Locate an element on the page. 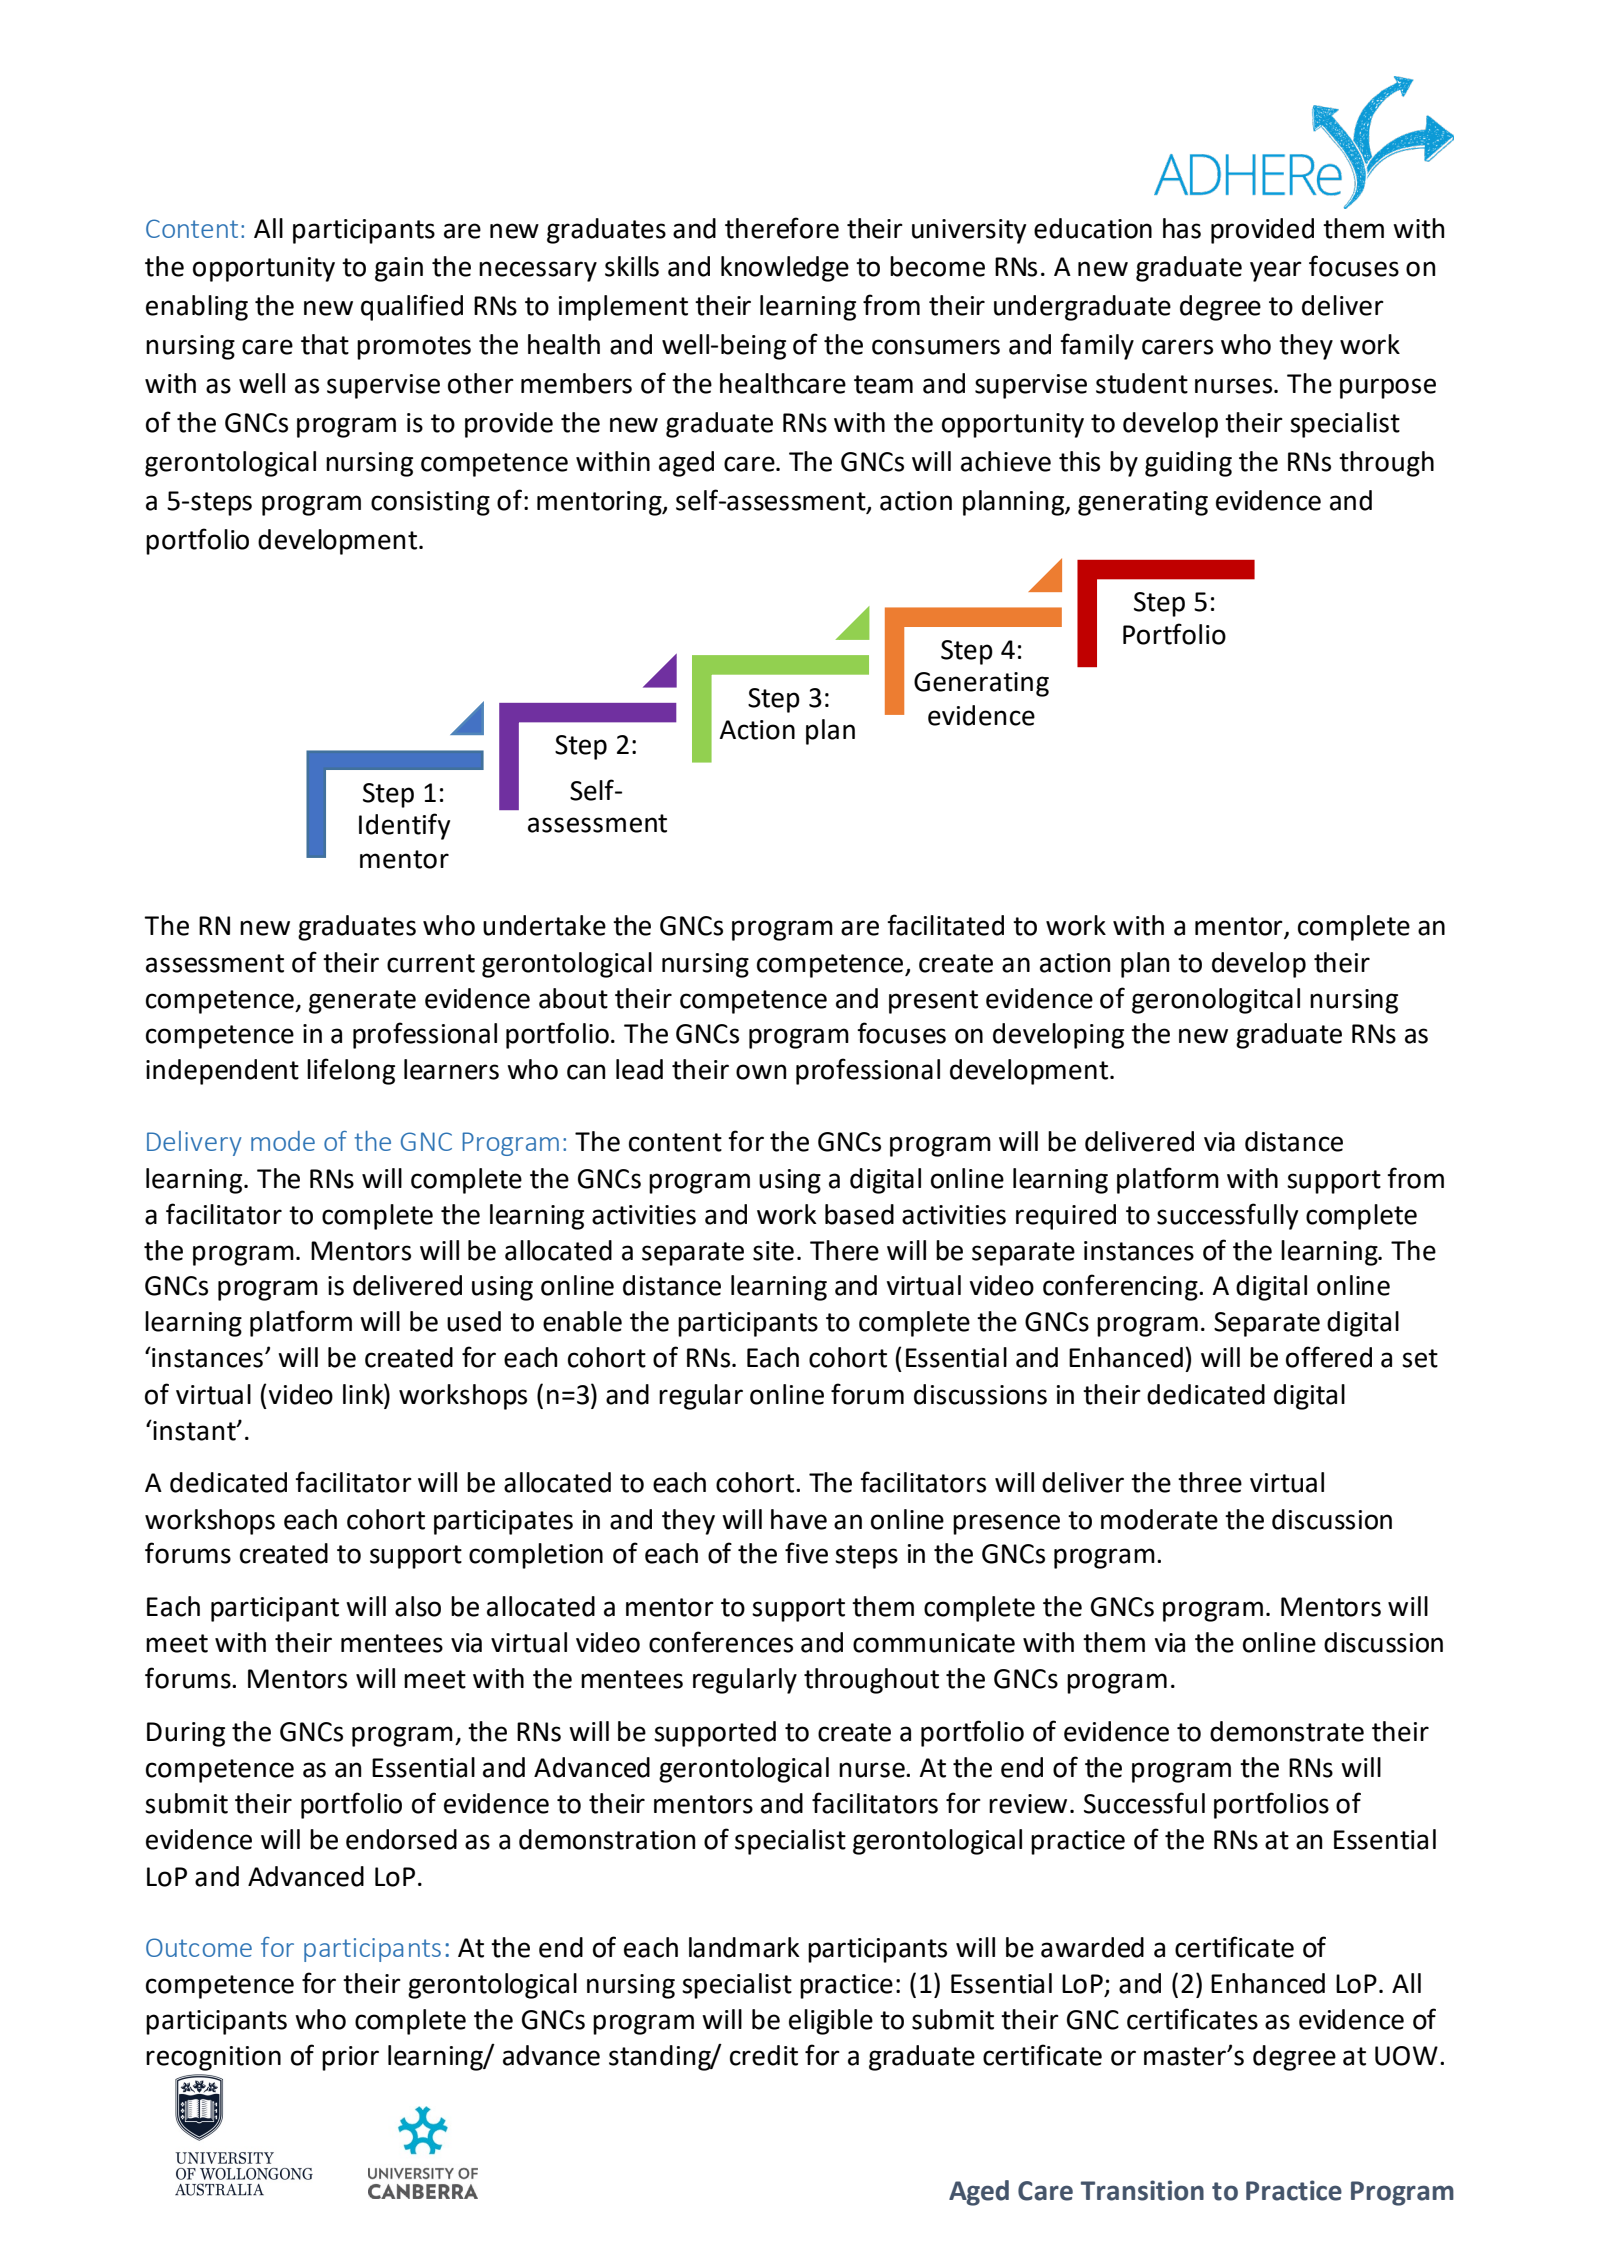 This page has height=2260, width=1599. demonstrate is located at coordinates (1287, 1731).
